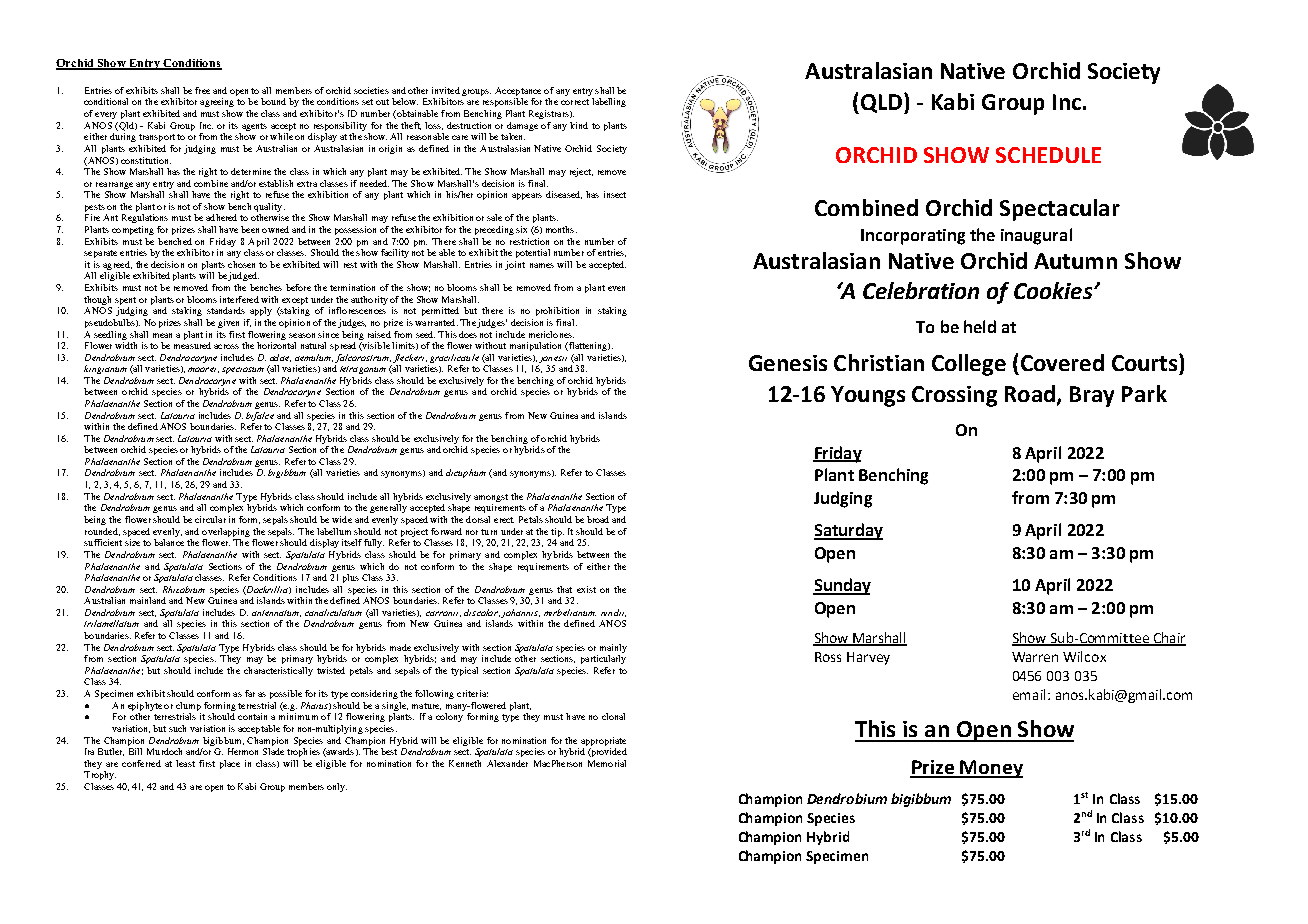  I want to click on Money, so click(990, 769).
